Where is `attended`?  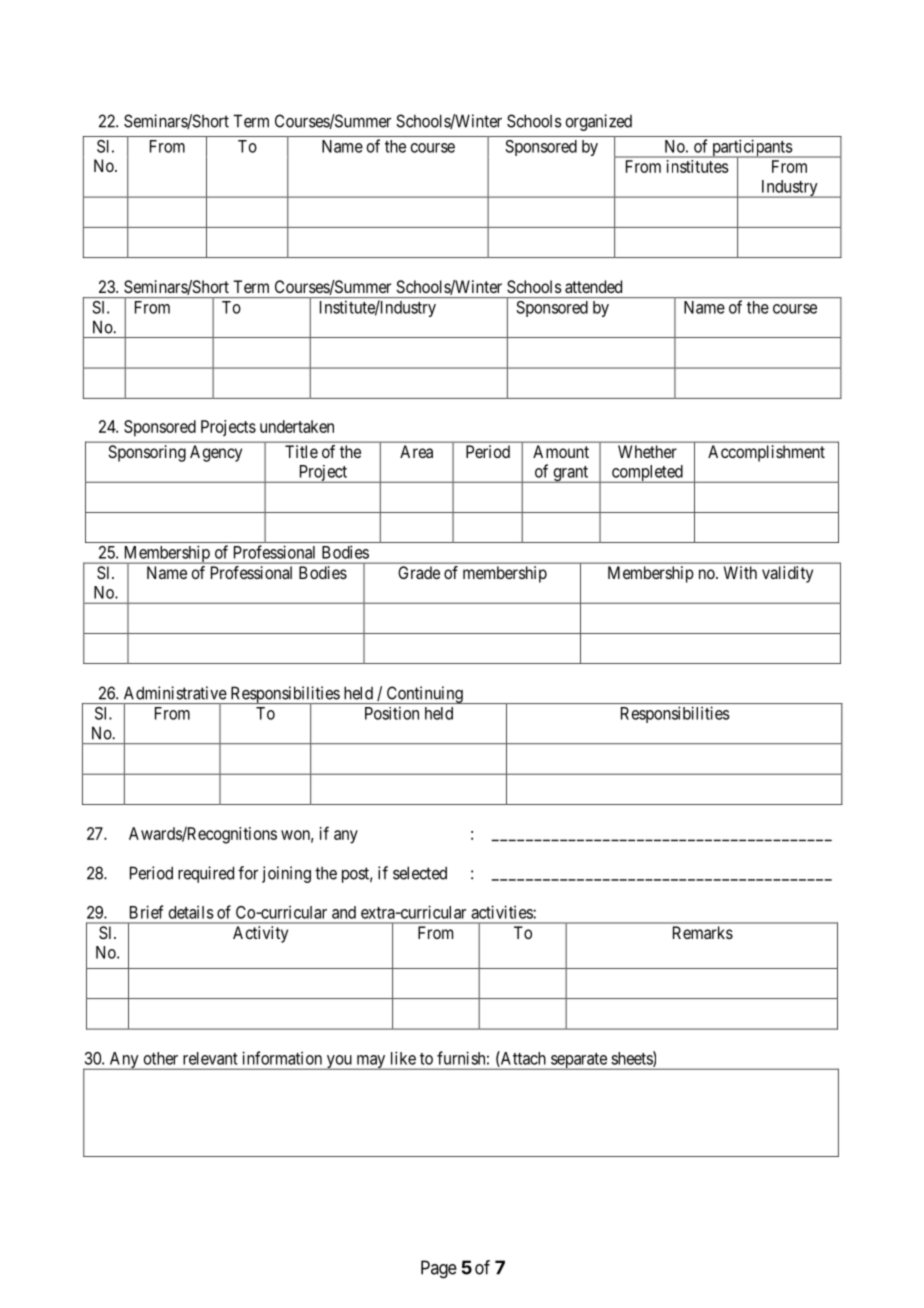
attended is located at coordinates (593, 286).
